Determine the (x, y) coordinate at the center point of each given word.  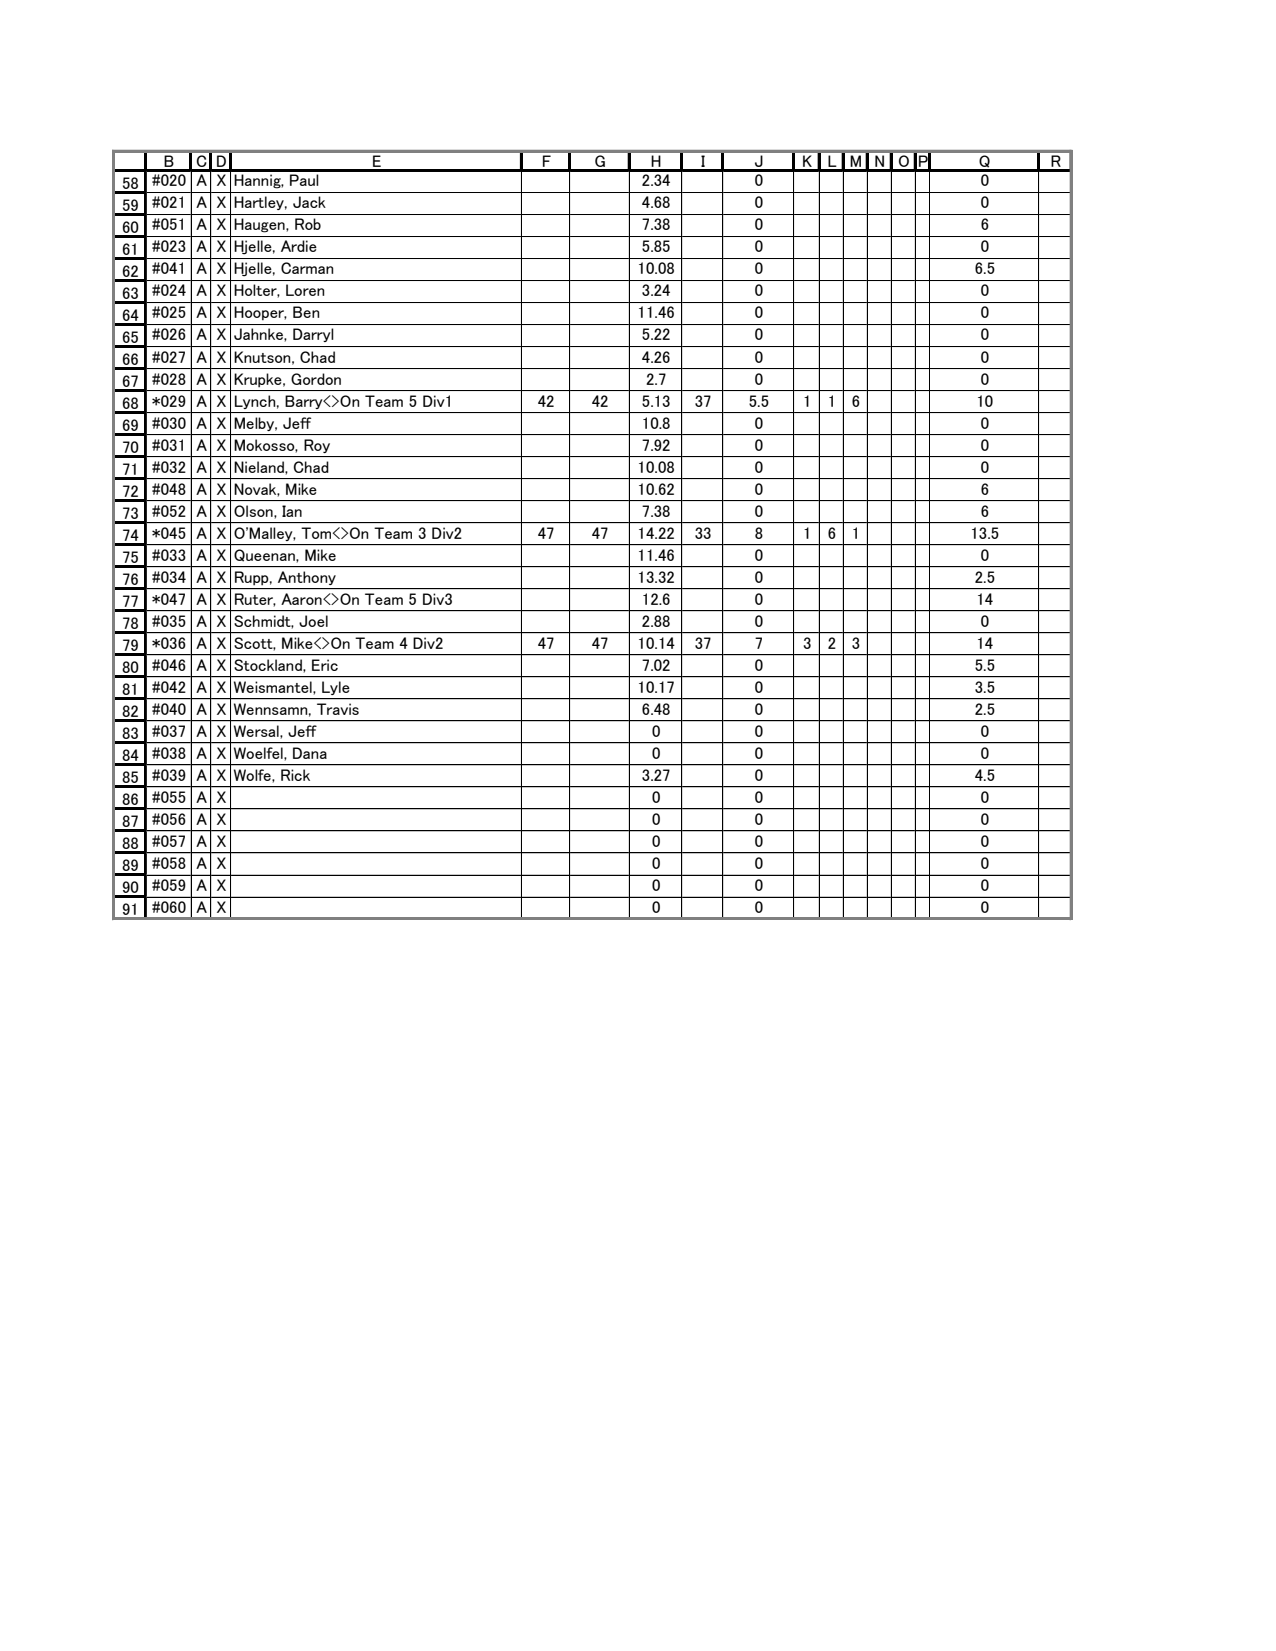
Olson (254, 511)
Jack (309, 202)
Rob (308, 224)
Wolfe (253, 775)
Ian (292, 511)
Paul (304, 180)
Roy (317, 446)
